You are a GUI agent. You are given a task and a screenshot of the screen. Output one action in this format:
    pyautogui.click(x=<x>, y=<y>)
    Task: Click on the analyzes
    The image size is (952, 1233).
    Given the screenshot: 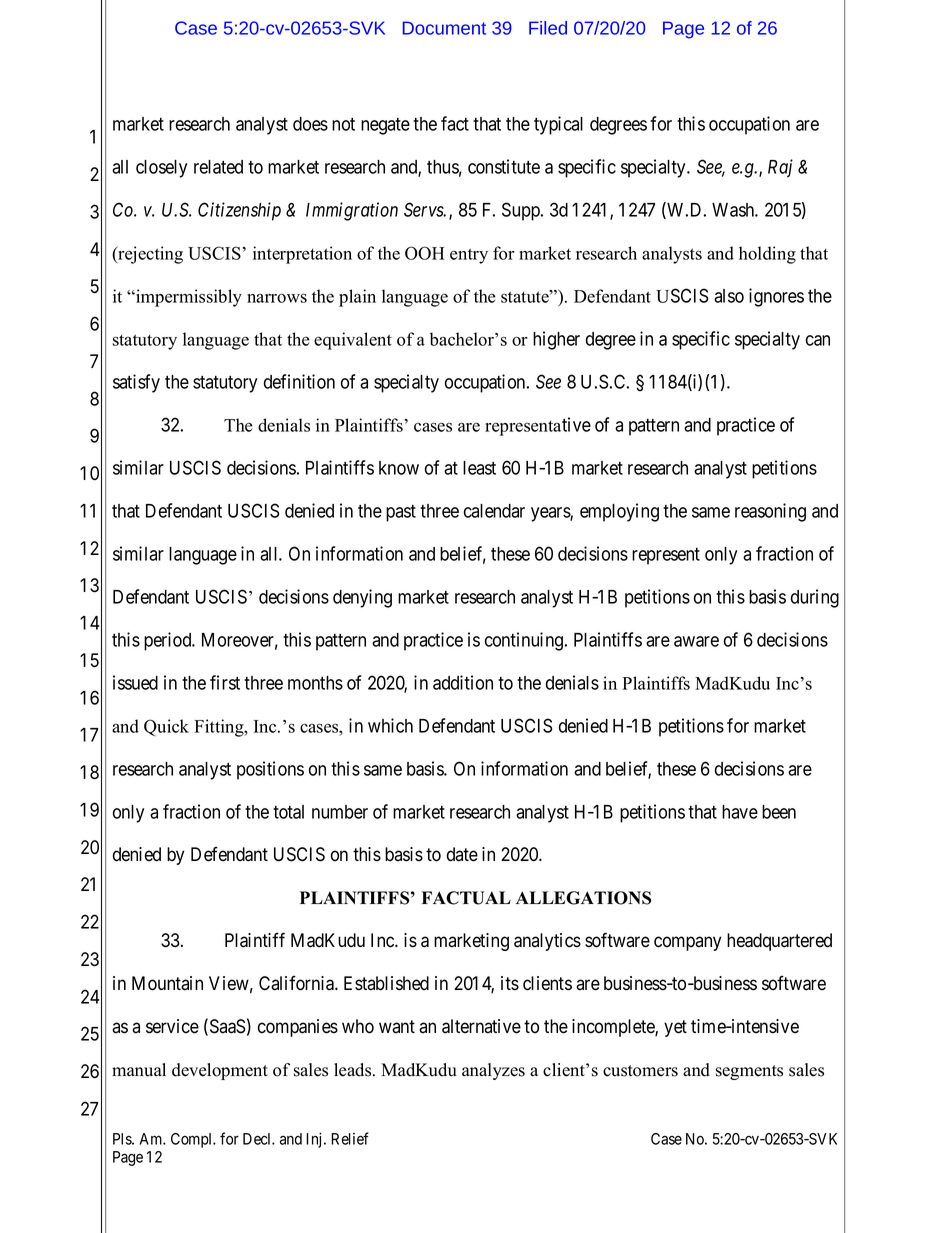 What is the action you would take?
    pyautogui.click(x=493, y=1071)
